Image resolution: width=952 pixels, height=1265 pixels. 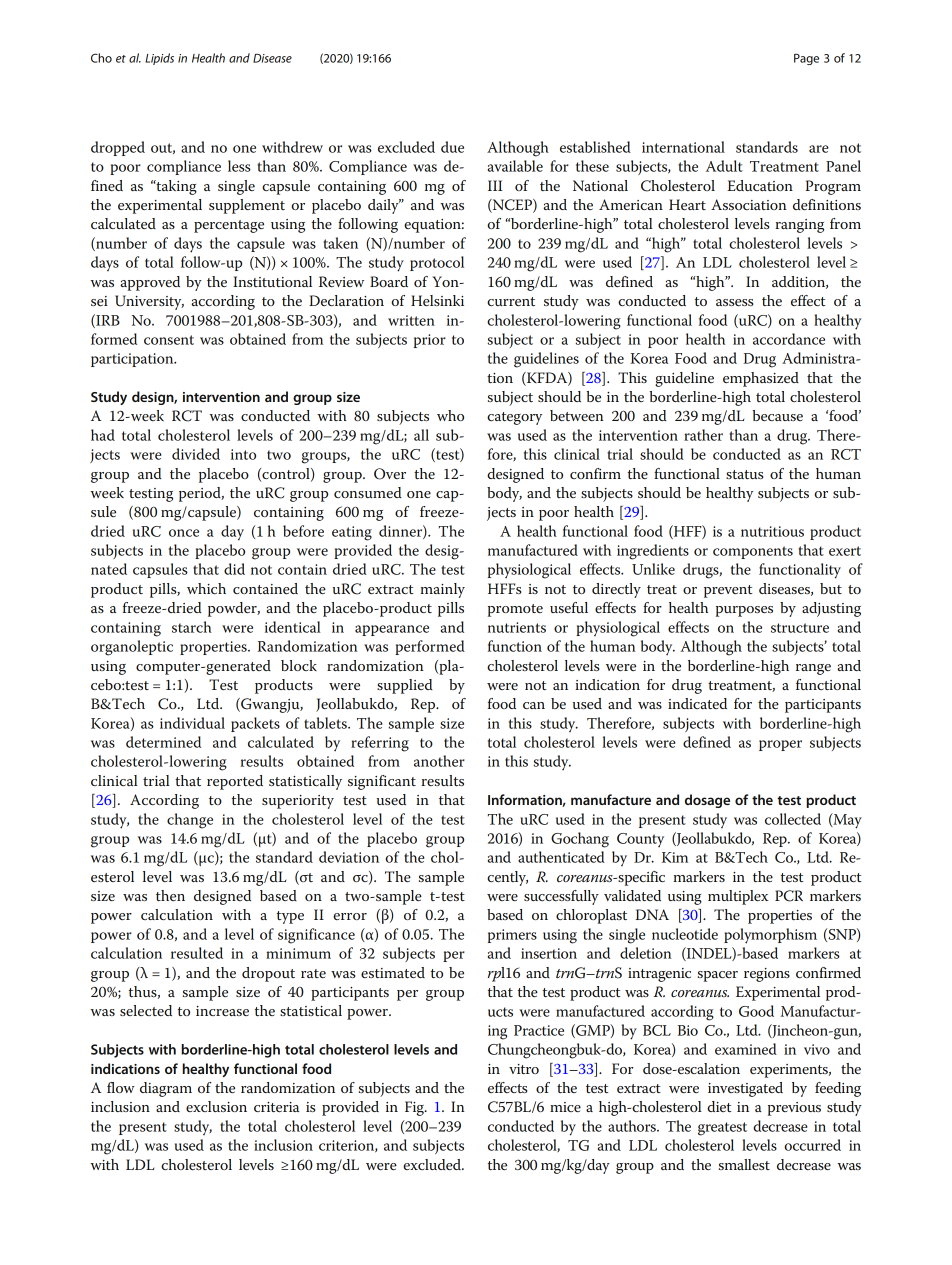 I want to click on because, so click(x=778, y=415).
